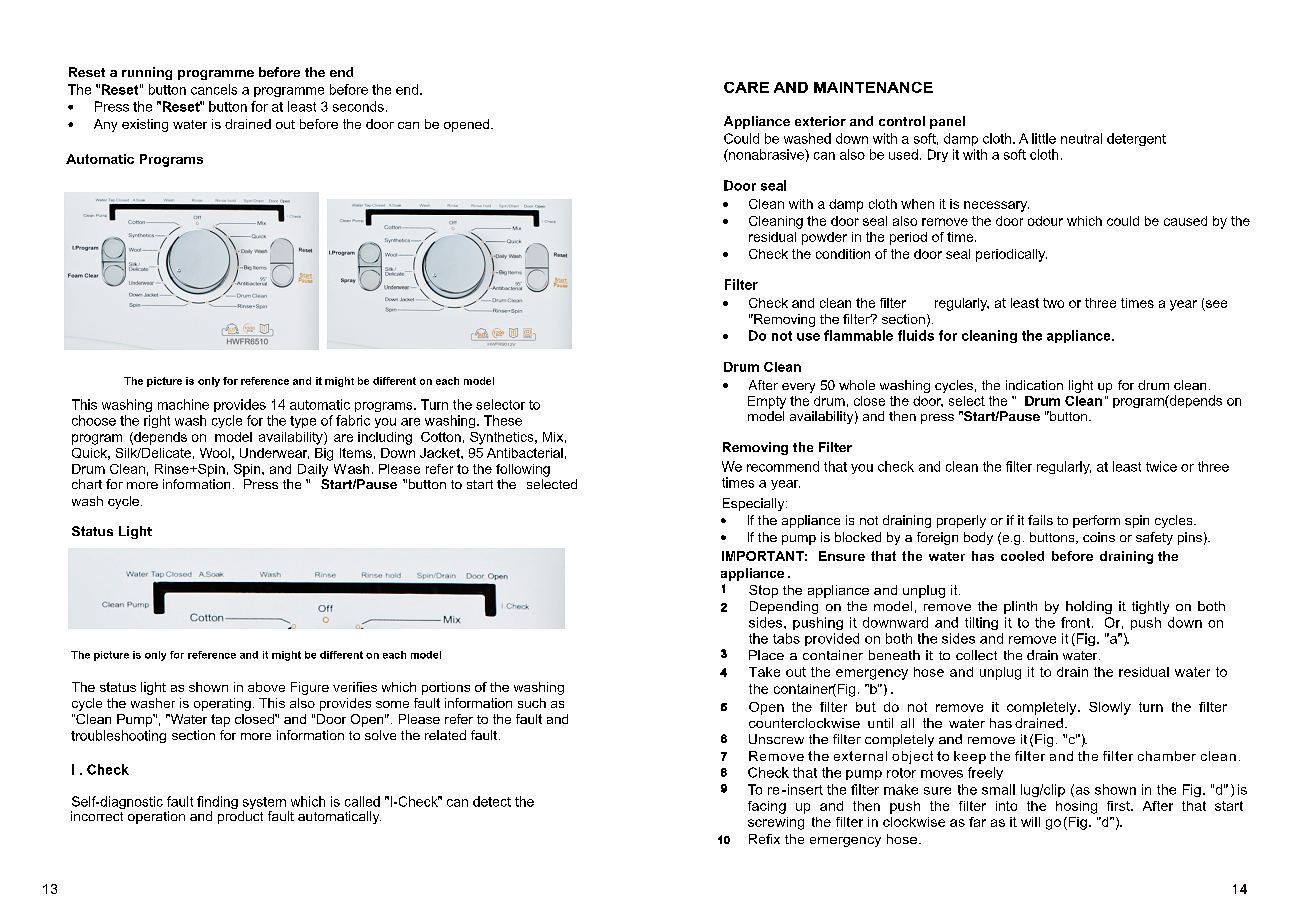 This page has height=924, width=1308. I want to click on product, so click(240, 817).
